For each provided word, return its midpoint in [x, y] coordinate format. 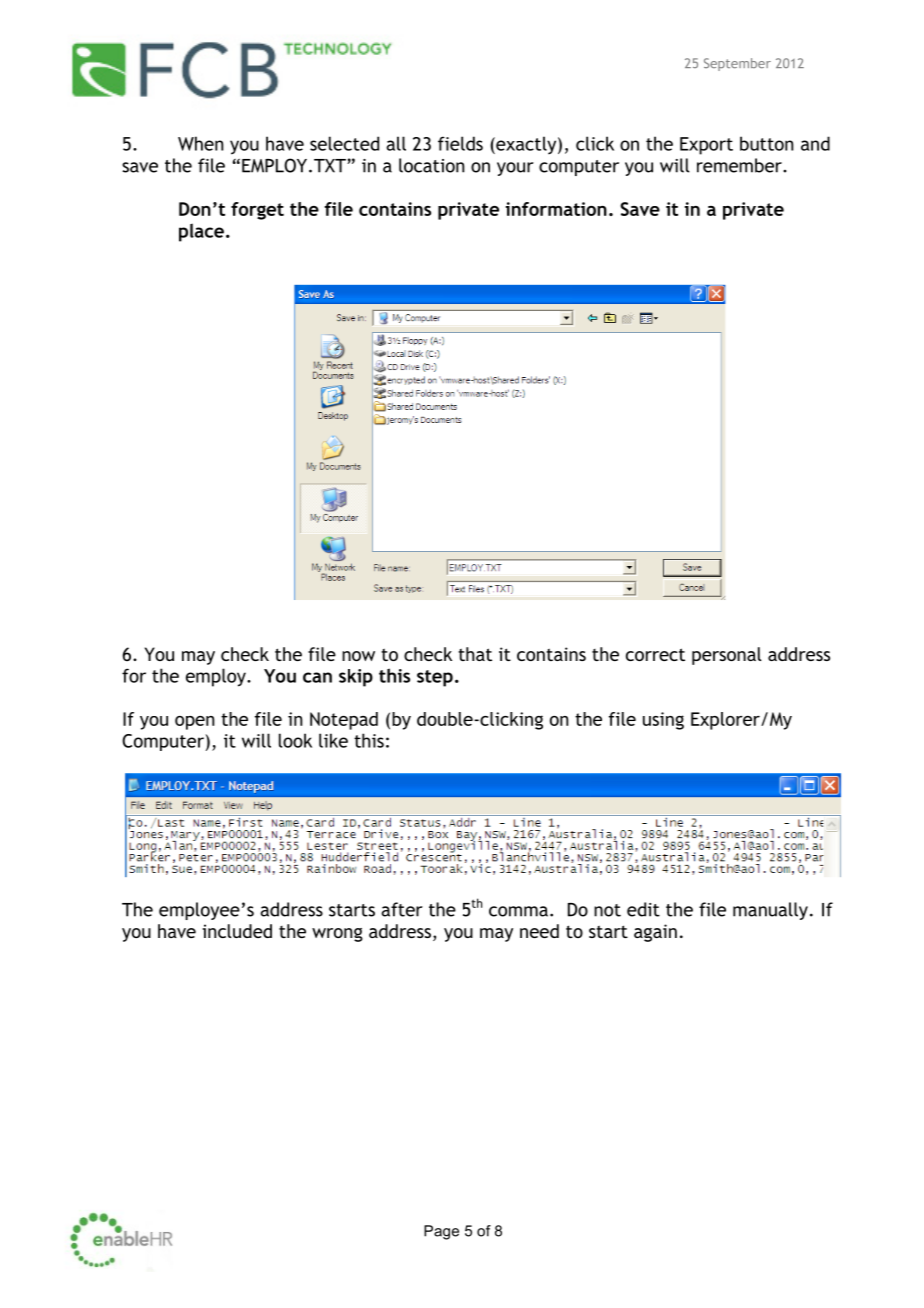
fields [460, 143]
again [655, 933]
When [201, 143]
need [539, 931]
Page [441, 1232]
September [737, 64]
